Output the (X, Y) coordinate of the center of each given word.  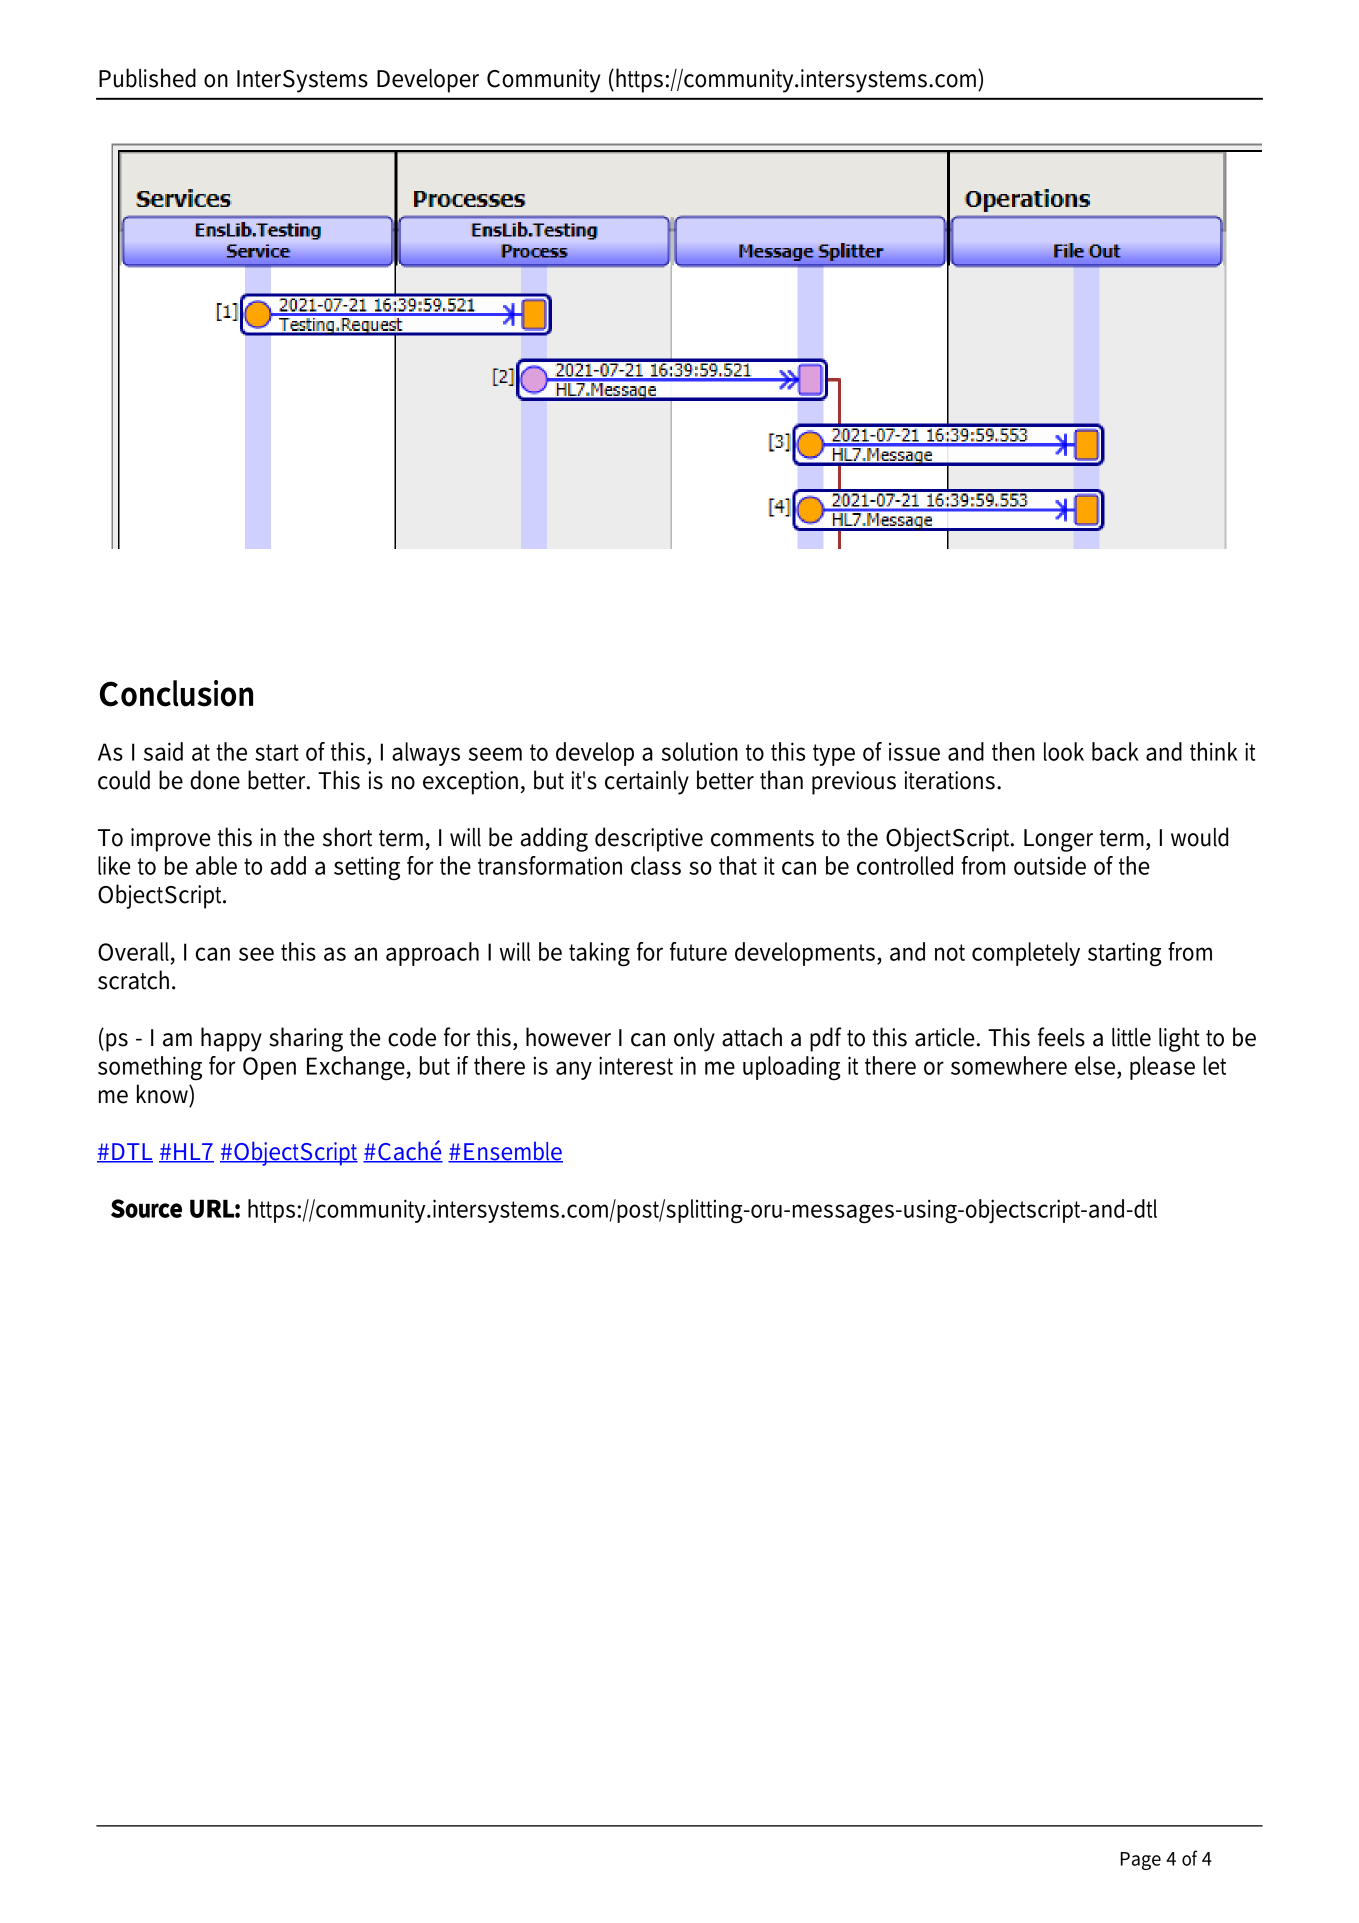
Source (146, 1208)
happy (231, 1039)
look (1064, 751)
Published (147, 78)
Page (1141, 1861)
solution (700, 751)
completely (1026, 954)
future (698, 951)
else (1095, 1065)
